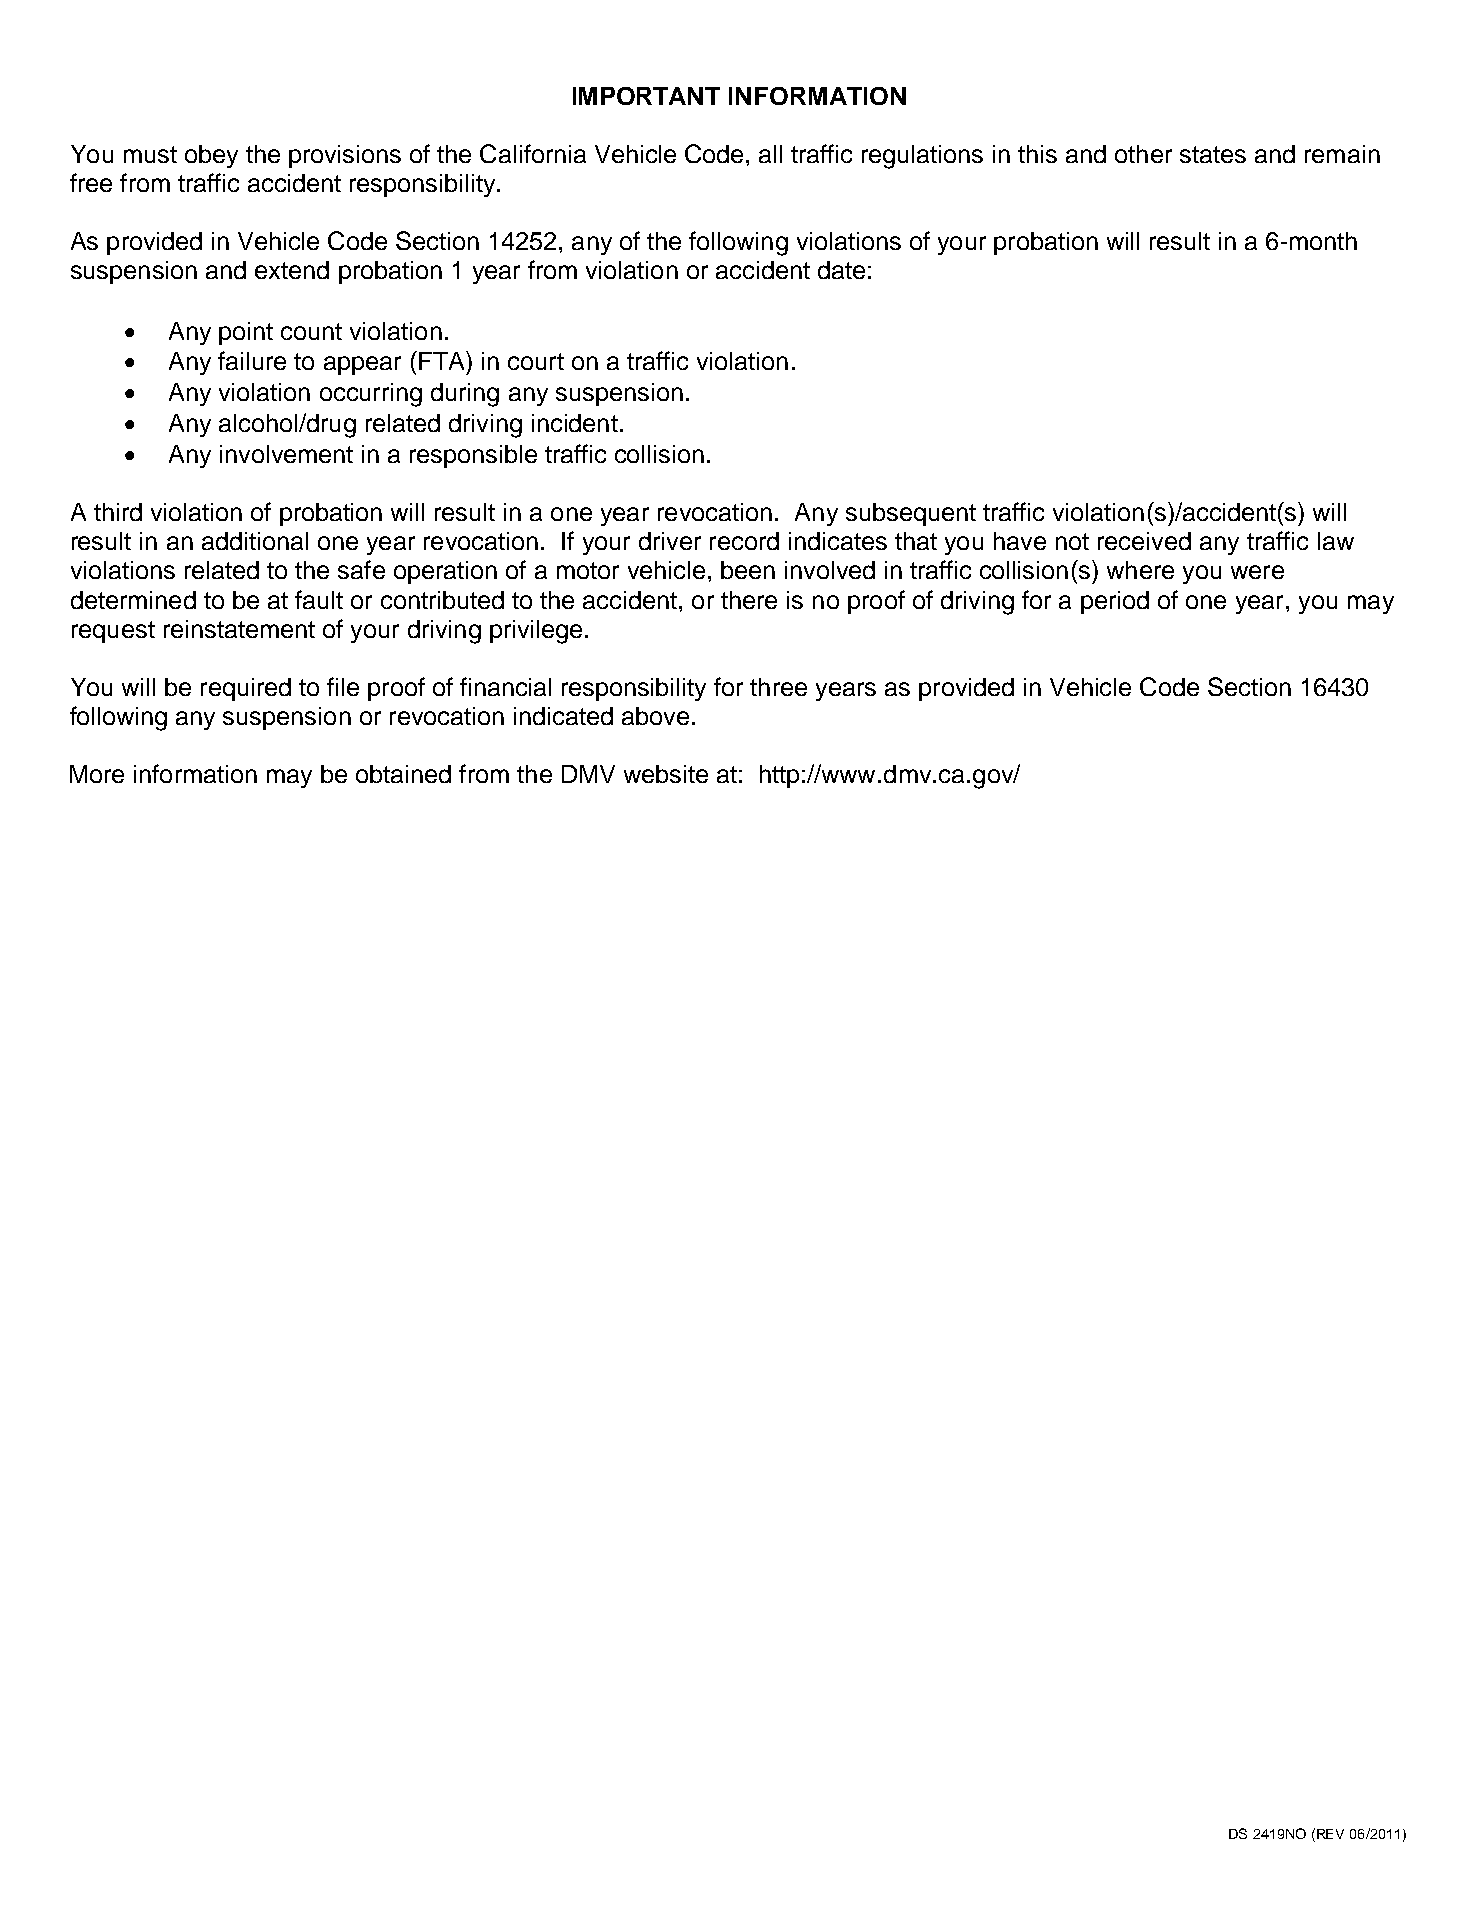  I want to click on three, so click(778, 687).
